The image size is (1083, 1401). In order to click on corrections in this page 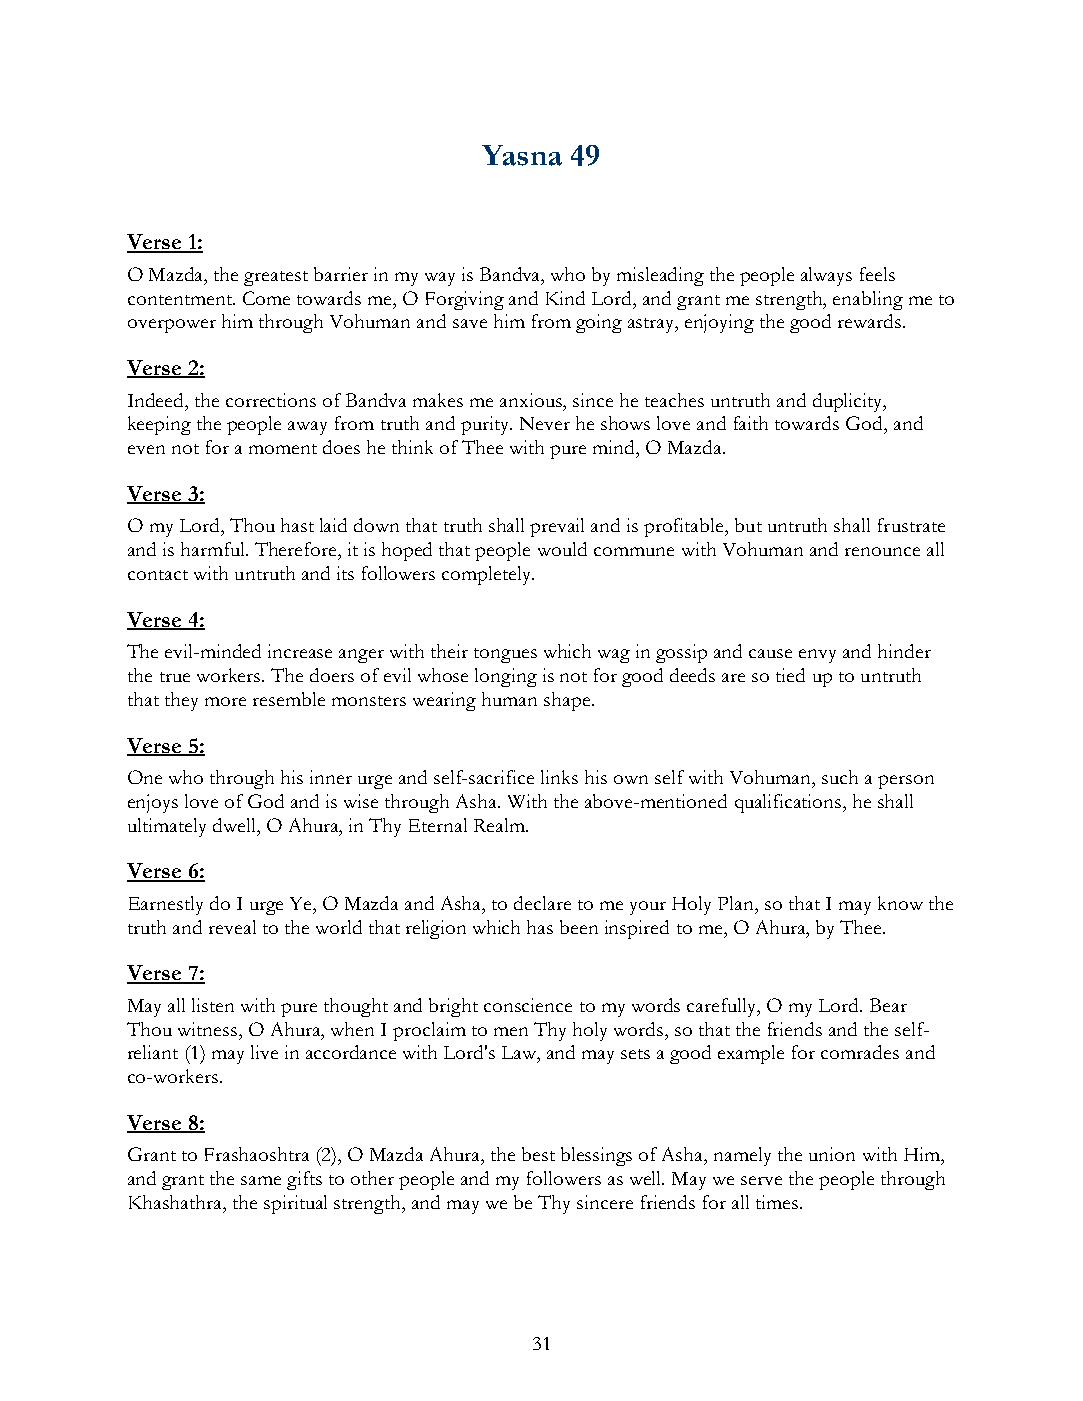, I will do `click(271, 400)`.
